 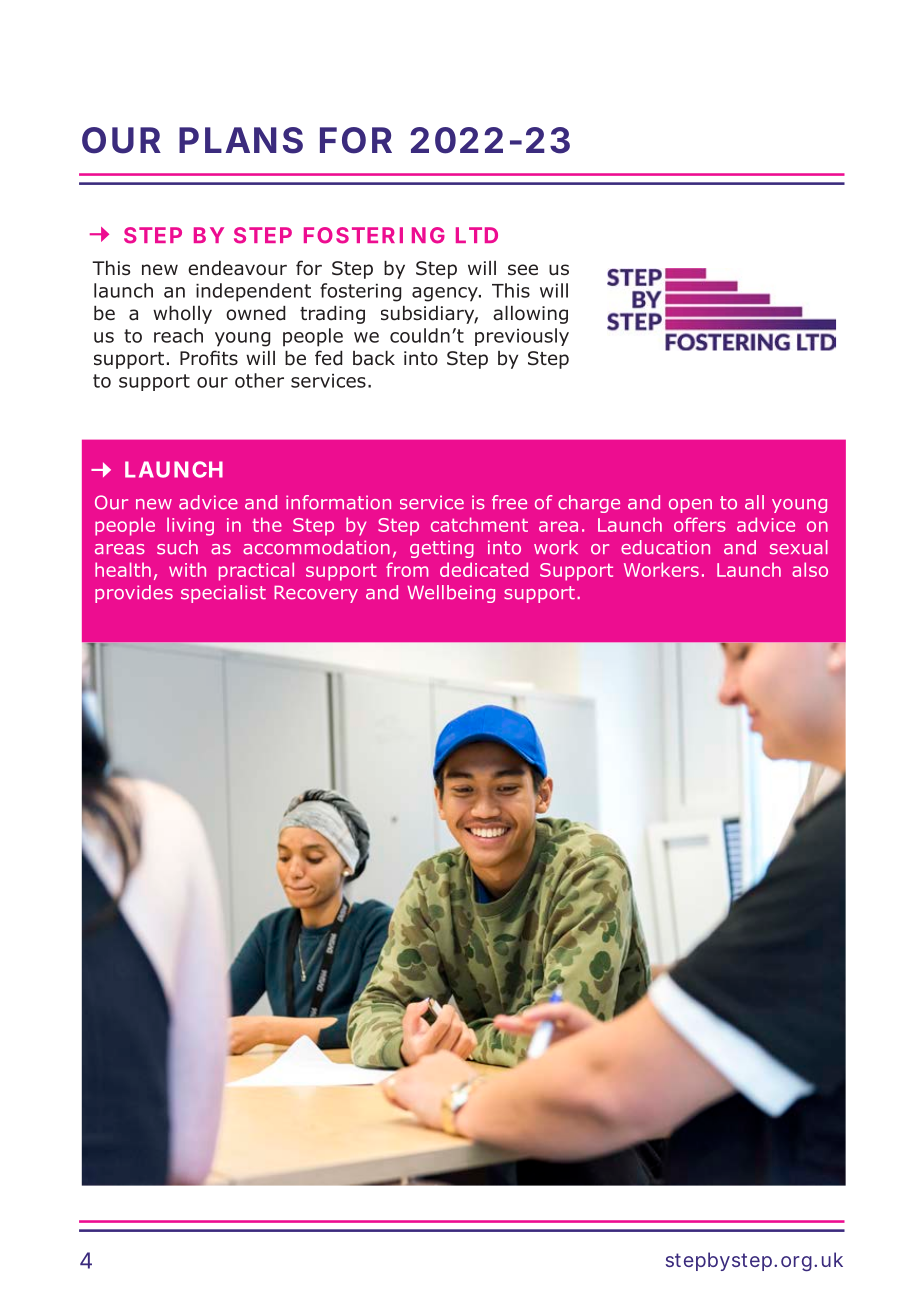 What do you see at coordinates (190, 526) in the screenshot?
I see `living` at bounding box center [190, 526].
